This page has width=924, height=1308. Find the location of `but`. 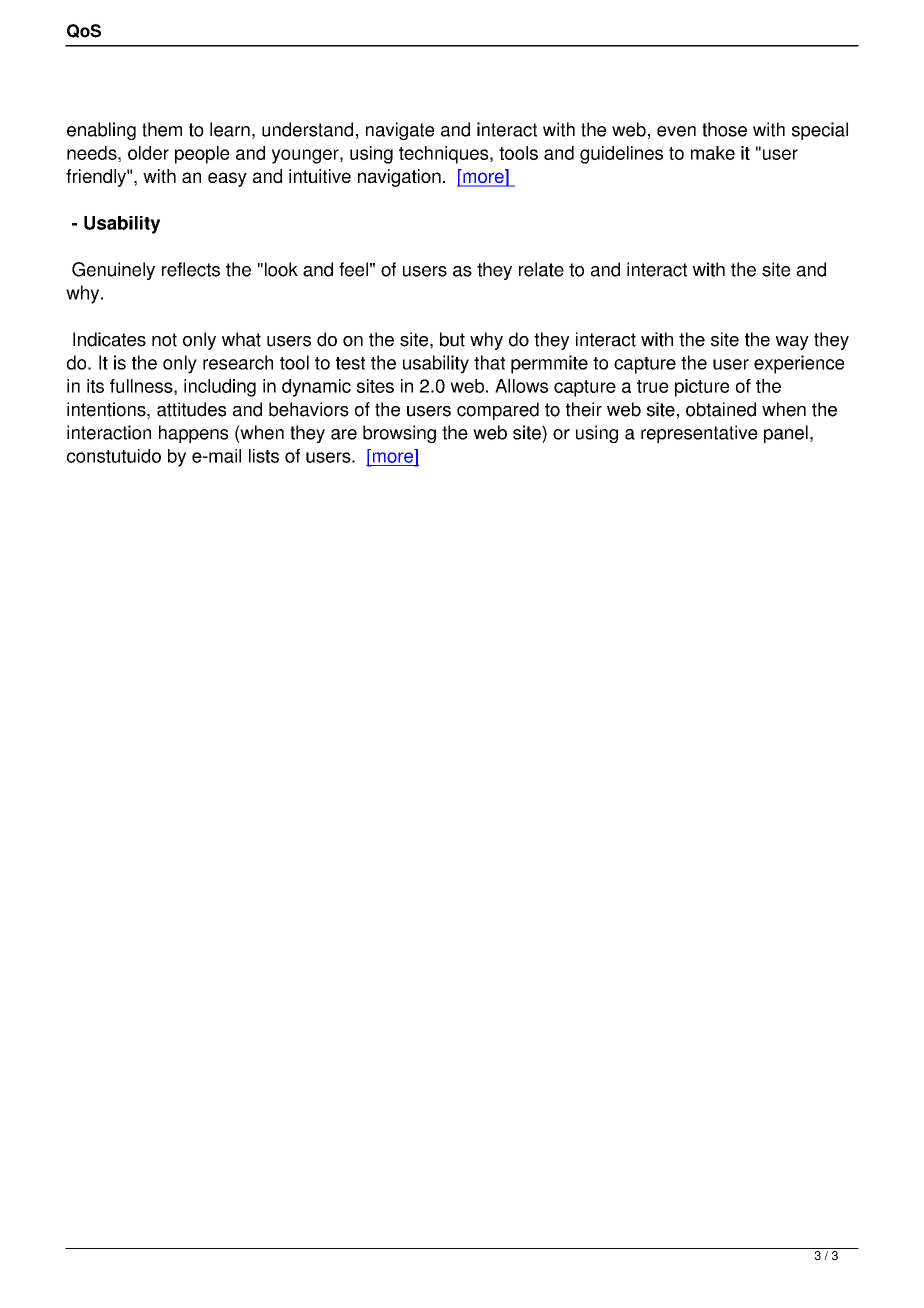

but is located at coordinates (452, 339).
